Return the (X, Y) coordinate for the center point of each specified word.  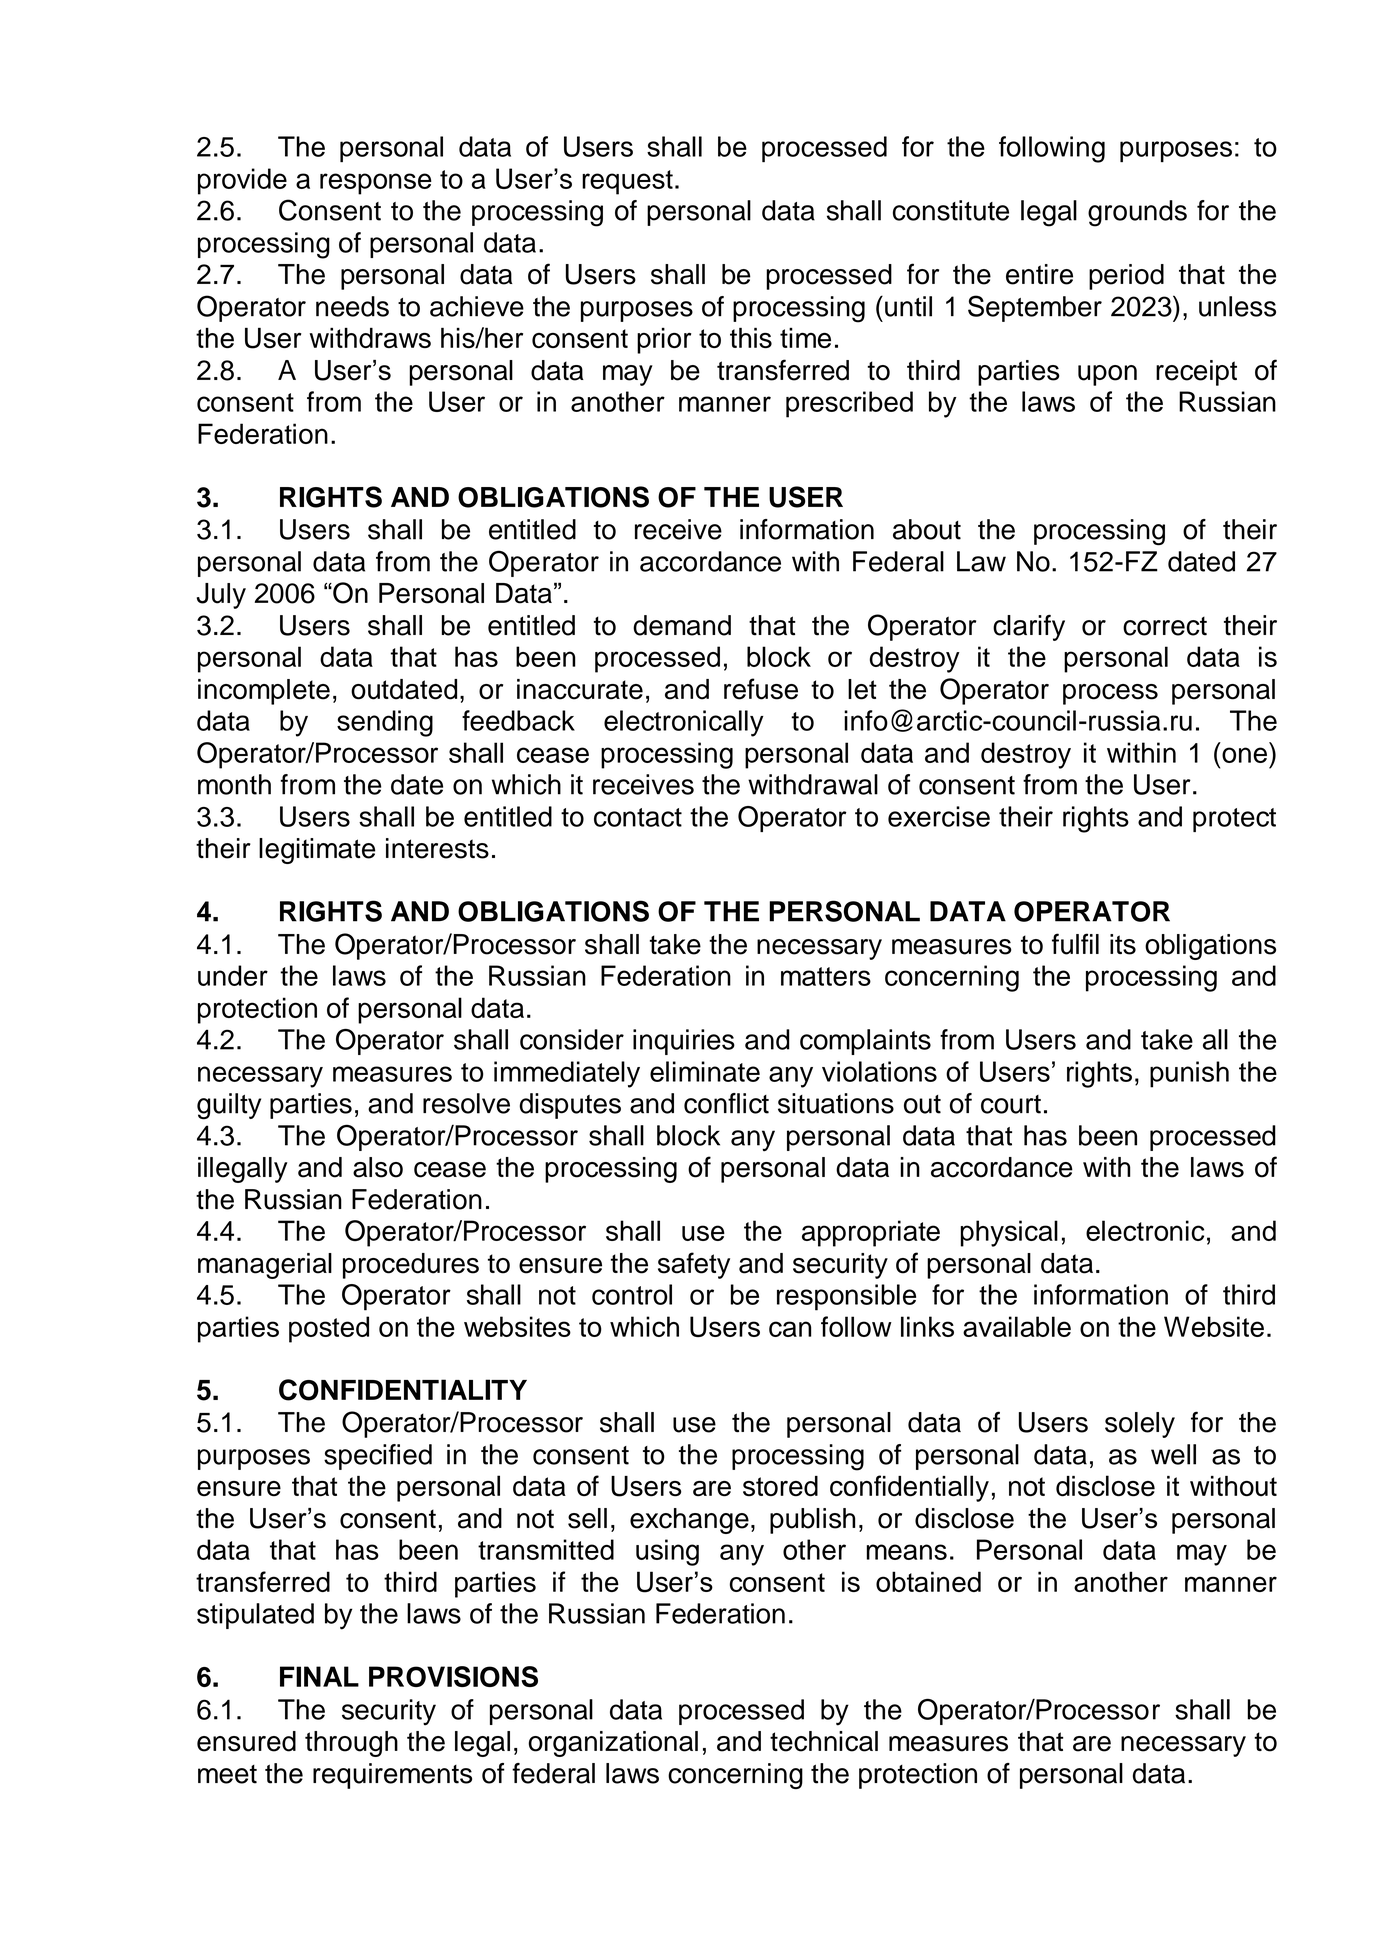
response (376, 184)
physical (1009, 1233)
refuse (761, 689)
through (351, 1744)
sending (385, 723)
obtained (928, 1581)
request (627, 182)
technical (824, 1741)
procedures (411, 1266)
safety (694, 1265)
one (1244, 755)
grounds (1137, 213)
